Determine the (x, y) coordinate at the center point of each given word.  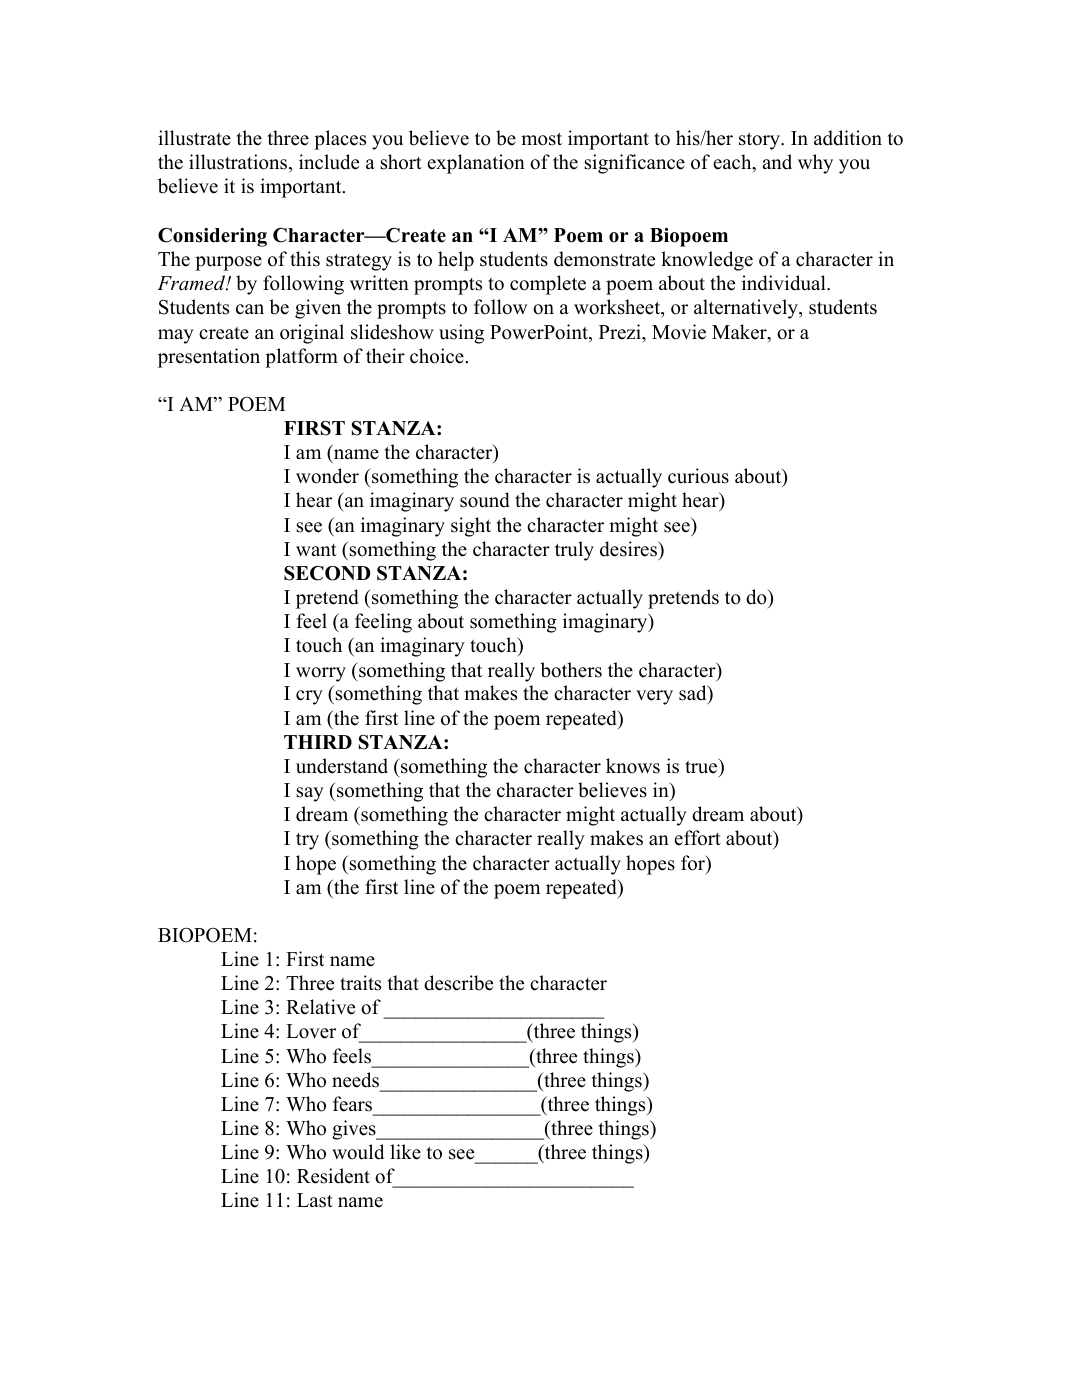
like (405, 1152)
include (329, 162)
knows (633, 766)
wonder (327, 476)
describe (458, 983)
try (307, 841)
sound (485, 500)
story (760, 141)
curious (698, 476)
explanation (476, 164)
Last (315, 1200)
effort (697, 838)
